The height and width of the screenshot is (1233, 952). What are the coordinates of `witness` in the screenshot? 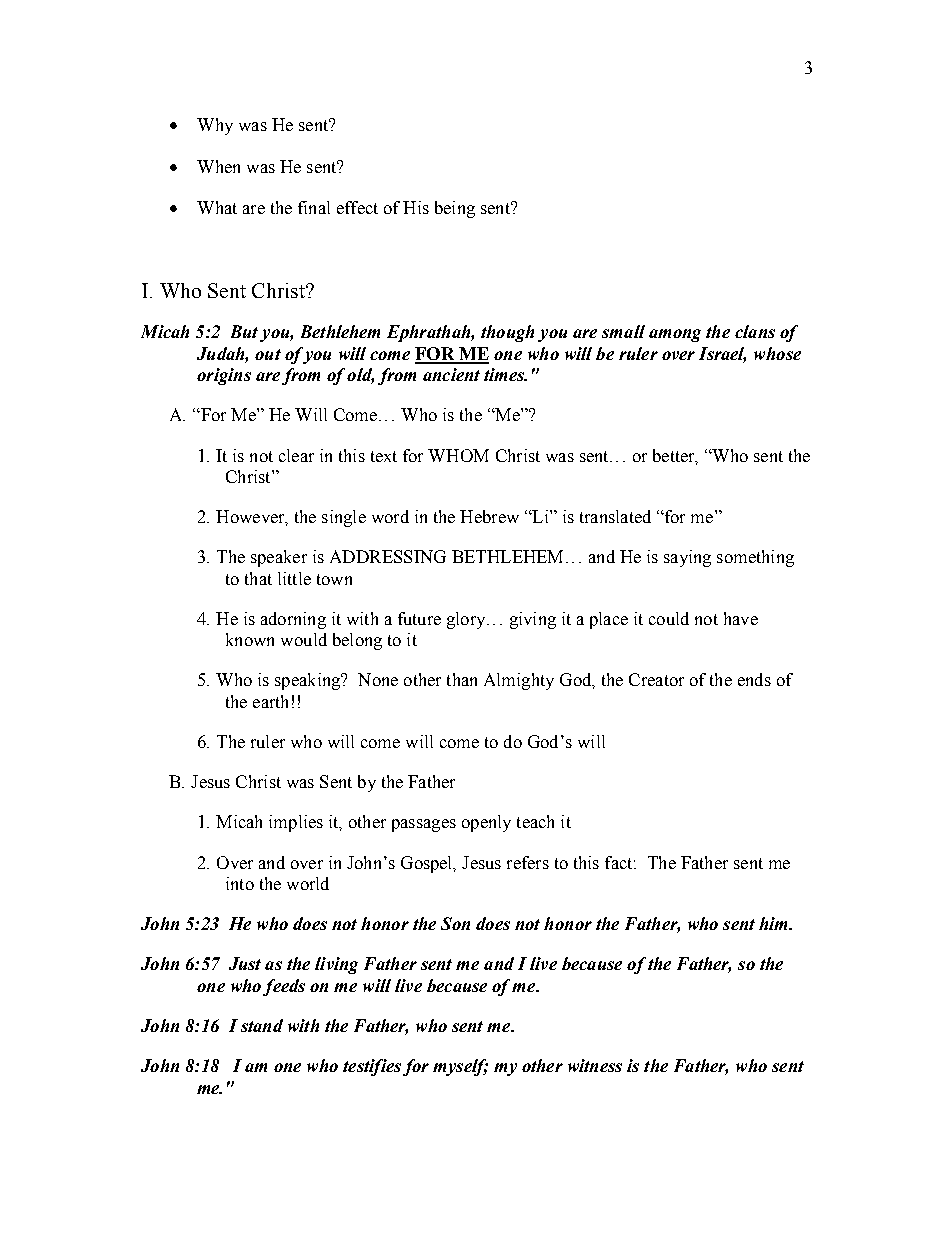 It's located at (595, 1065).
